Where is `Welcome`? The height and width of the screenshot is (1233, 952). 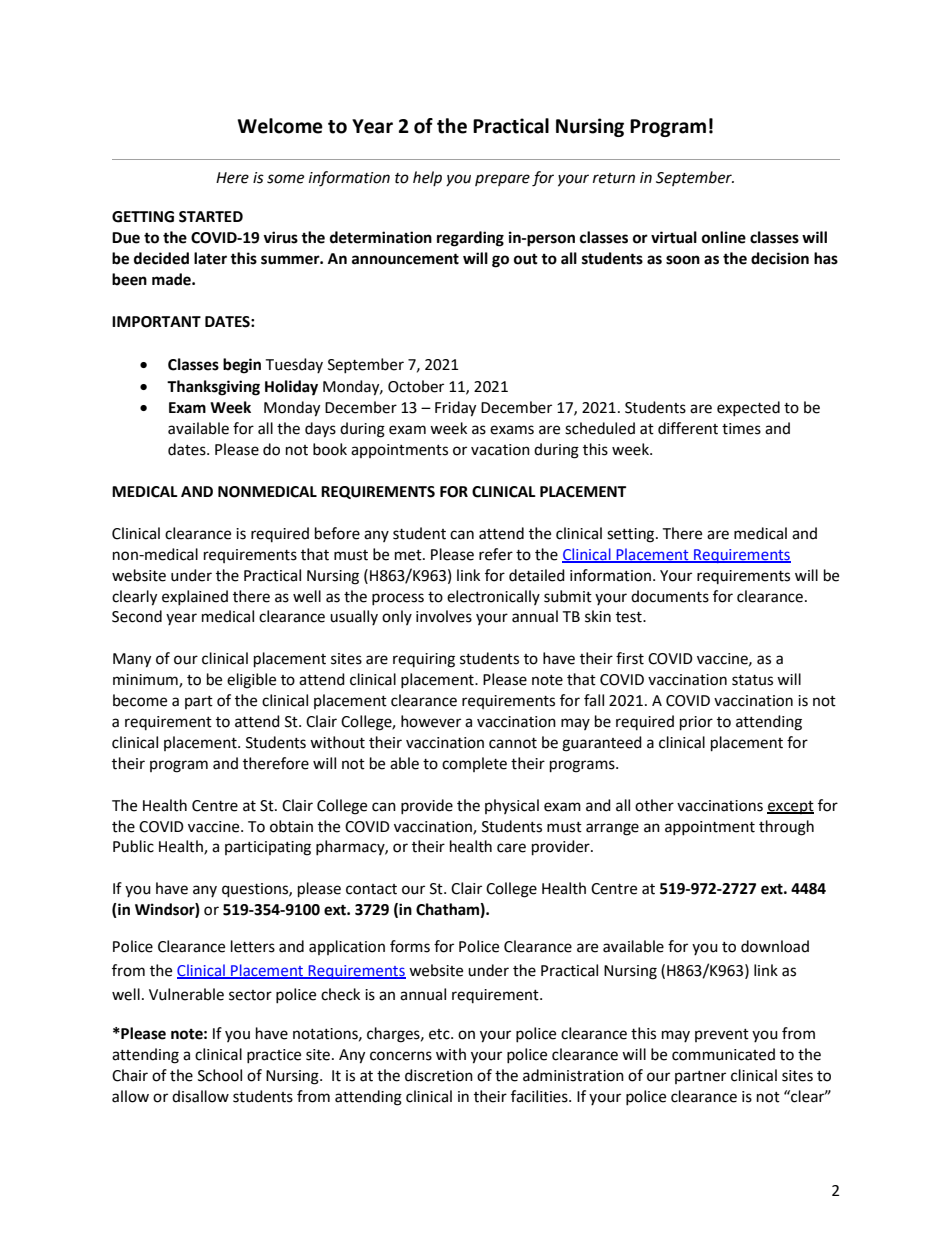 Welcome is located at coordinates (280, 126).
